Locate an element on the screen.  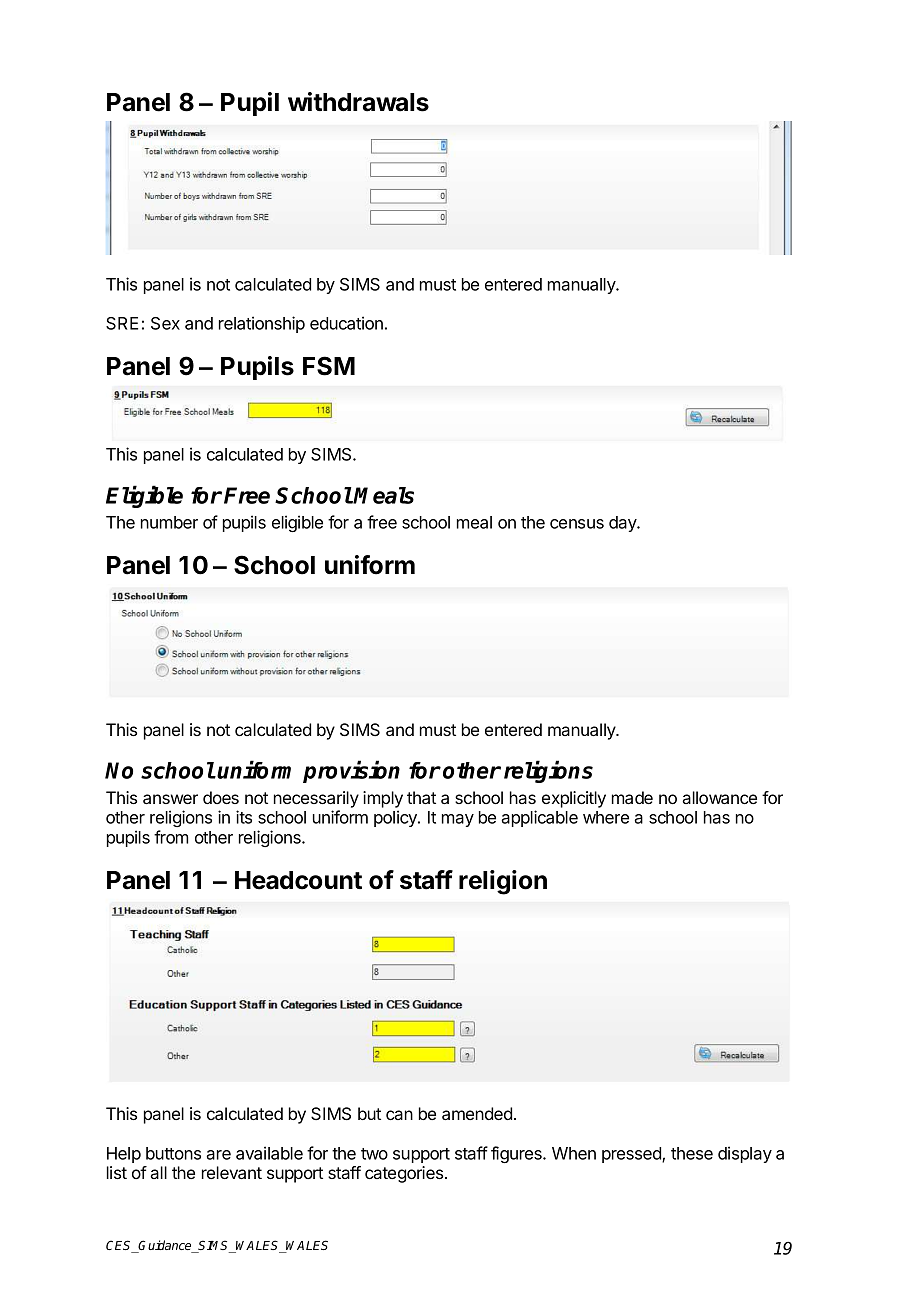
day is located at coordinates (624, 524).
